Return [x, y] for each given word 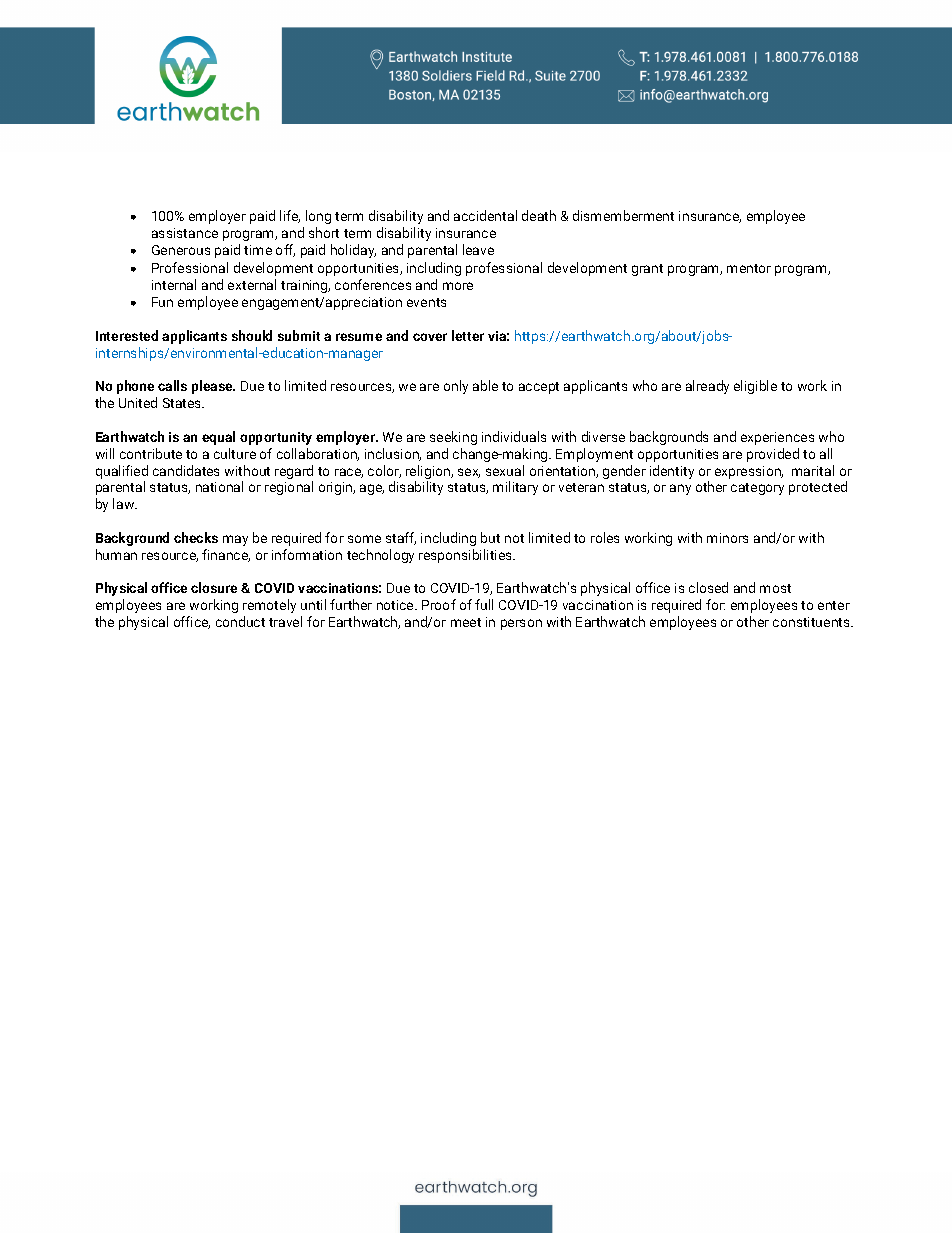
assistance [185, 233]
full [484, 604]
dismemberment [623, 215]
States [183, 403]
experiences [777, 438]
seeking [453, 438]
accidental [485, 215]
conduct [240, 621]
